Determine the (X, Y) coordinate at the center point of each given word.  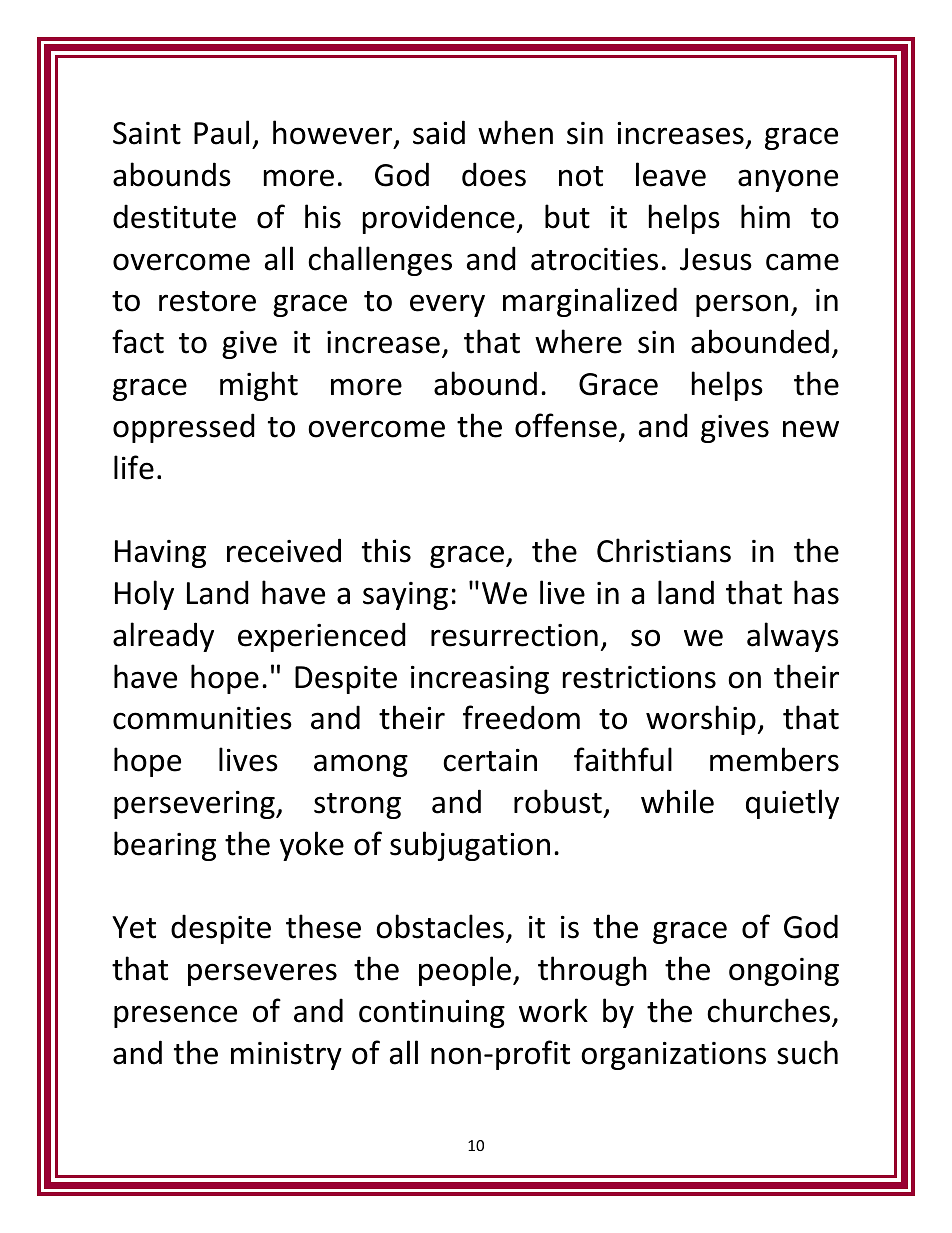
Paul (221, 132)
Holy (144, 595)
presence (175, 1016)
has (816, 592)
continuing (432, 1014)
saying (405, 596)
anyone (788, 180)
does (494, 174)
